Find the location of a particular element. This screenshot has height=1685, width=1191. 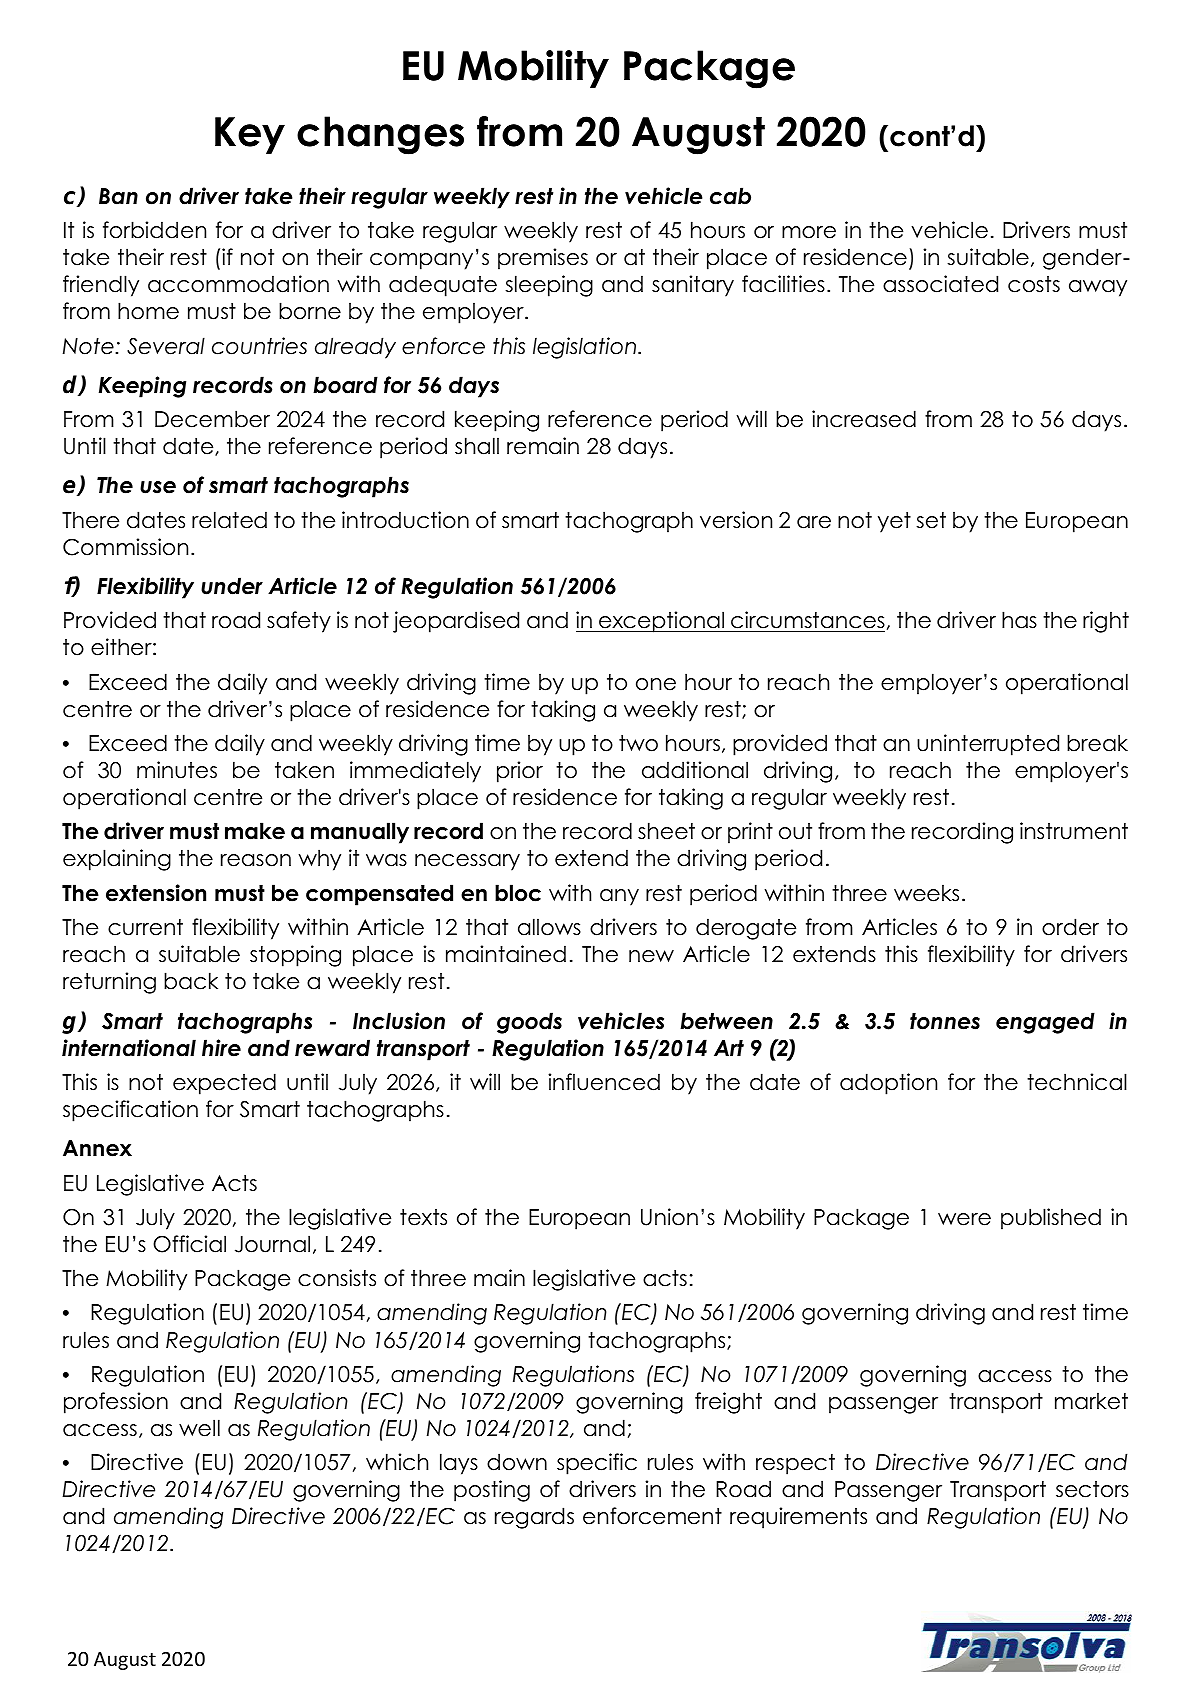

well is located at coordinates (199, 1428).
